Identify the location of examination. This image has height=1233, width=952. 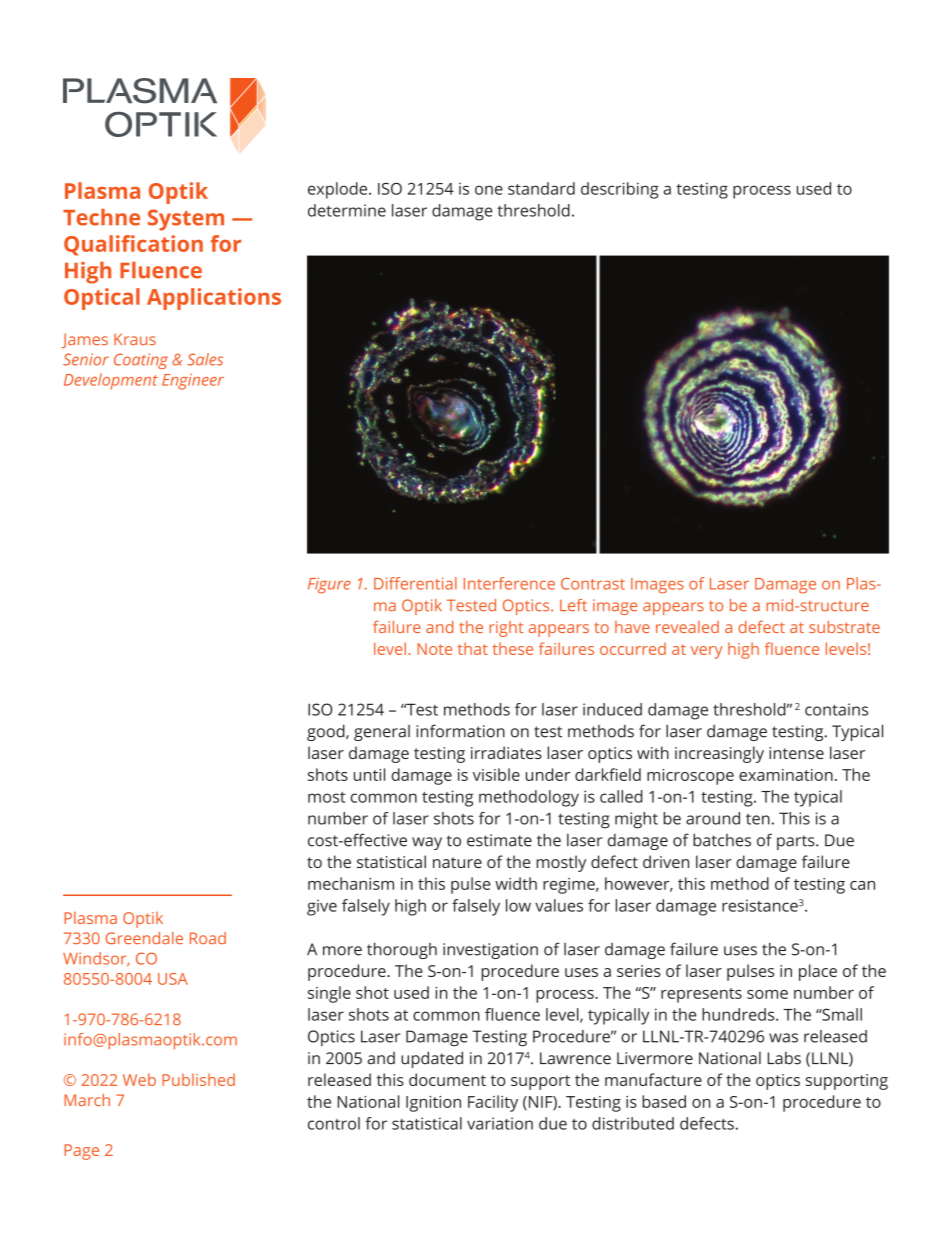
(786, 775).
